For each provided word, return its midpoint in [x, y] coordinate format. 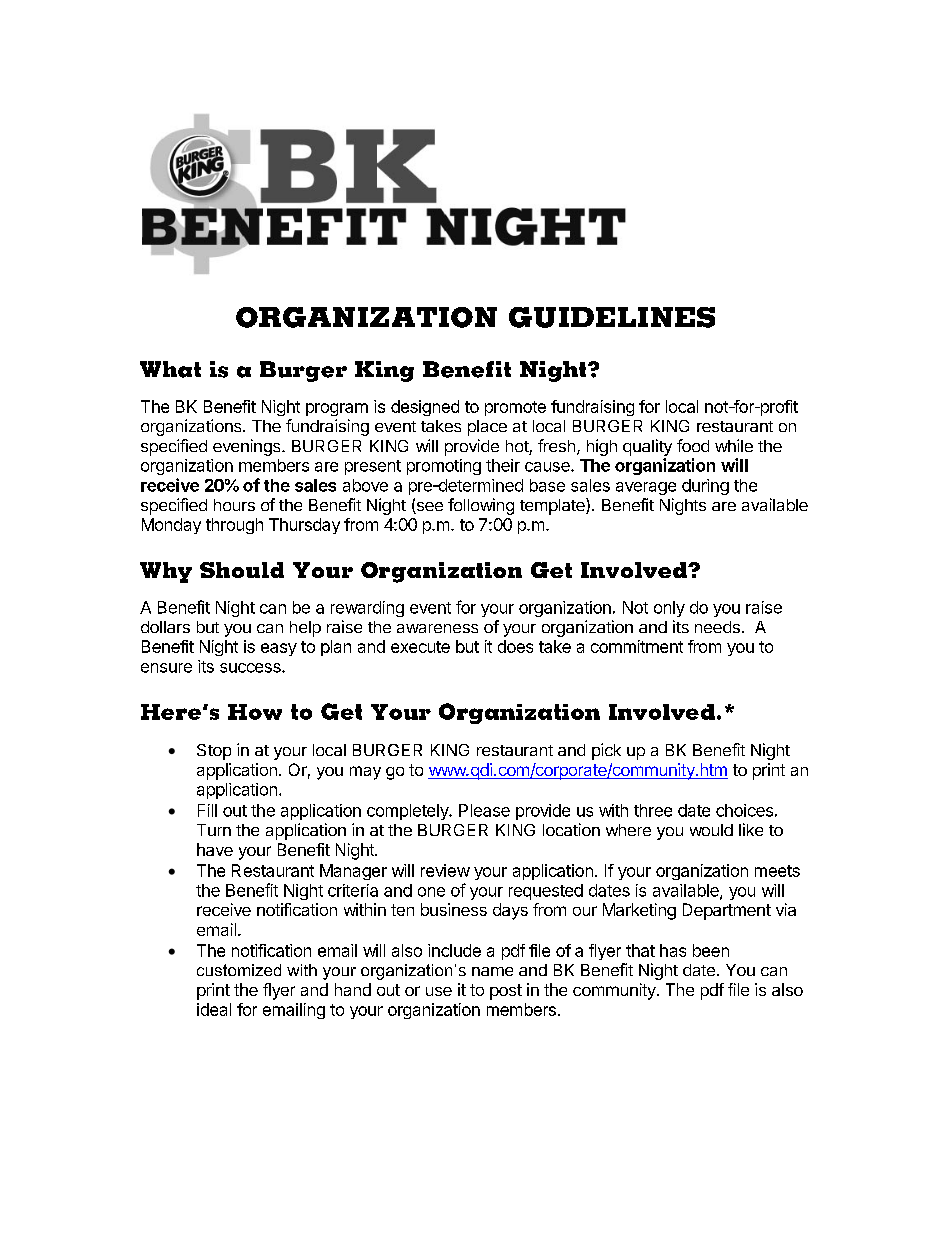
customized [239, 970]
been [711, 950]
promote [515, 408]
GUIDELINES [612, 317]
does [515, 646]
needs [717, 627]
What [170, 369]
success [251, 668]
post [506, 992]
